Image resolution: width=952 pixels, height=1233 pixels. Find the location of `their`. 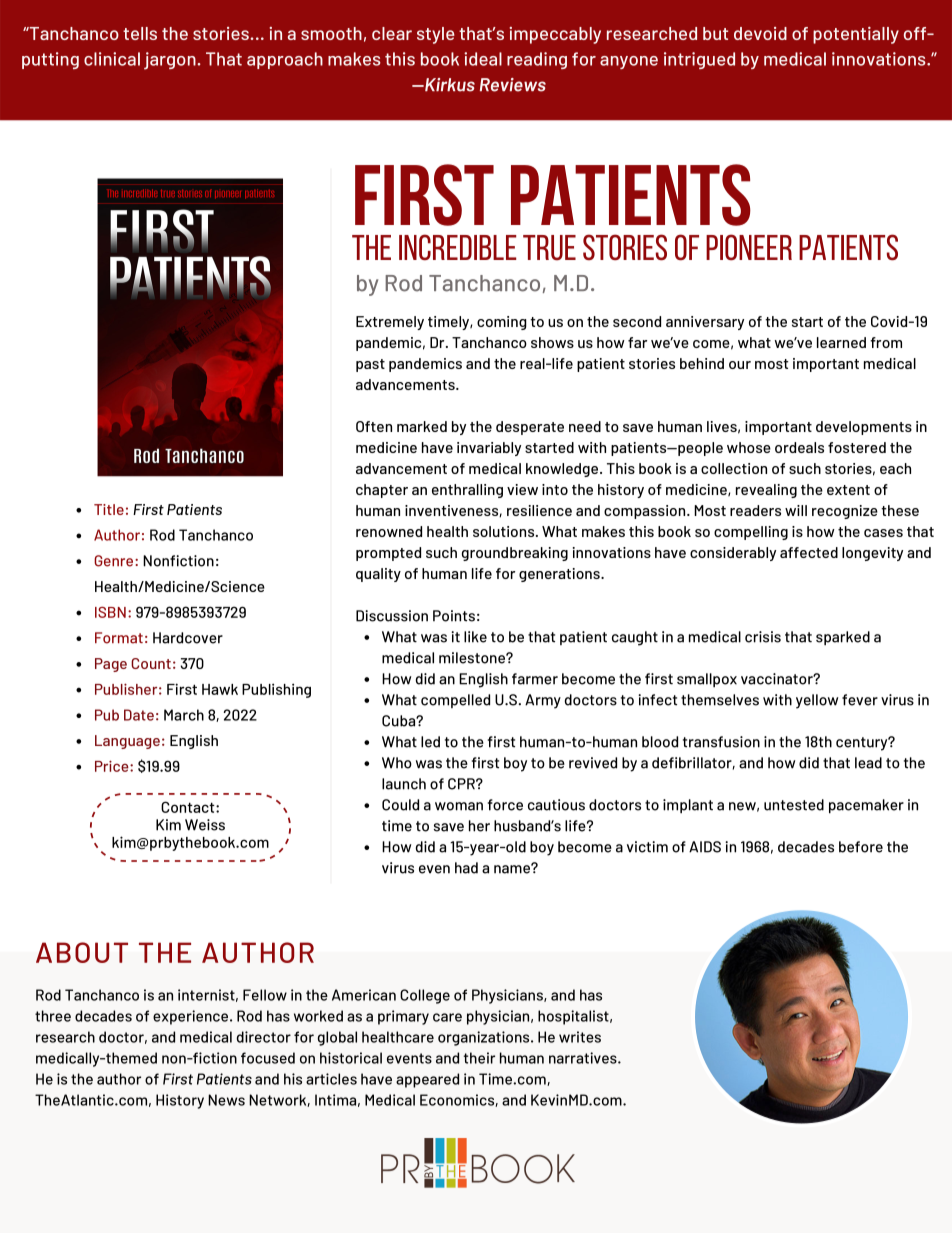

their is located at coordinates (479, 1058).
